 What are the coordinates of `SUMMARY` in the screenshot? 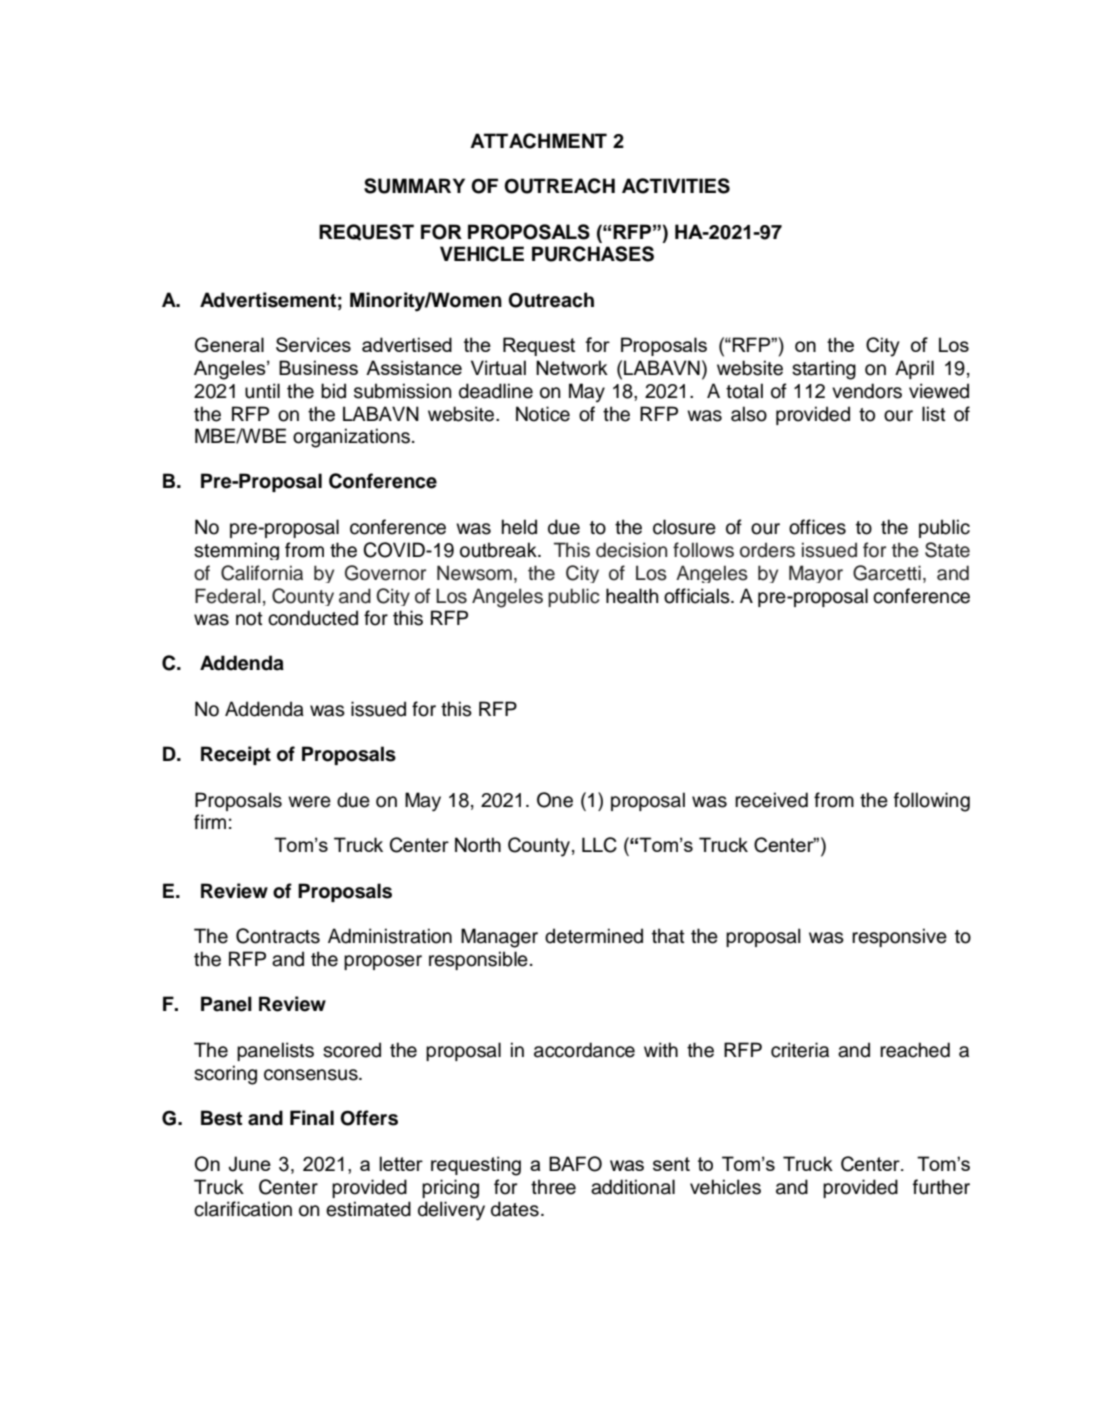 It's located at (414, 186).
